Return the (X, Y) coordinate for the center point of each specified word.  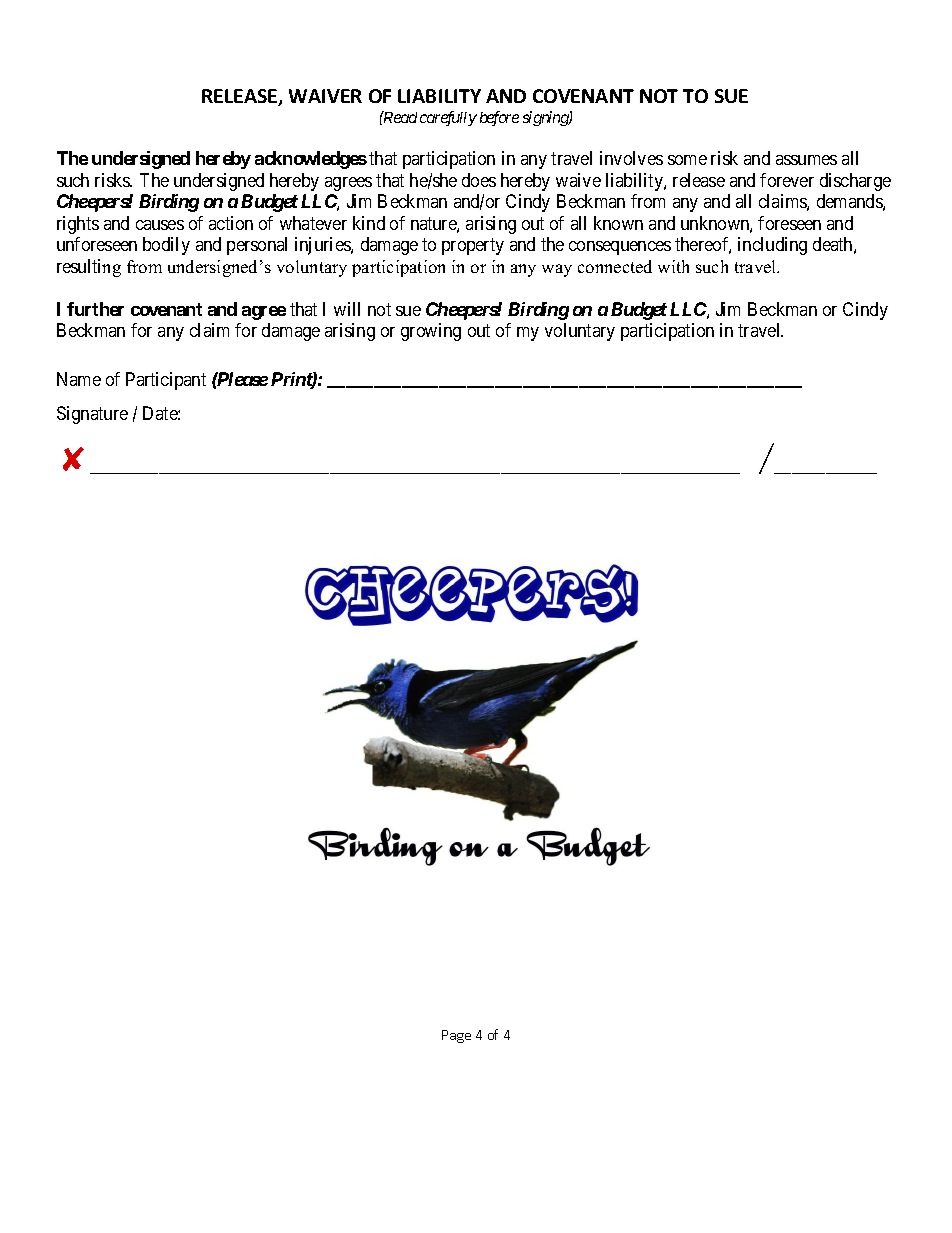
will (347, 309)
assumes (806, 160)
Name (79, 379)
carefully (448, 118)
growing (431, 332)
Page (456, 1036)
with (673, 266)
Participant (166, 381)
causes (160, 225)
